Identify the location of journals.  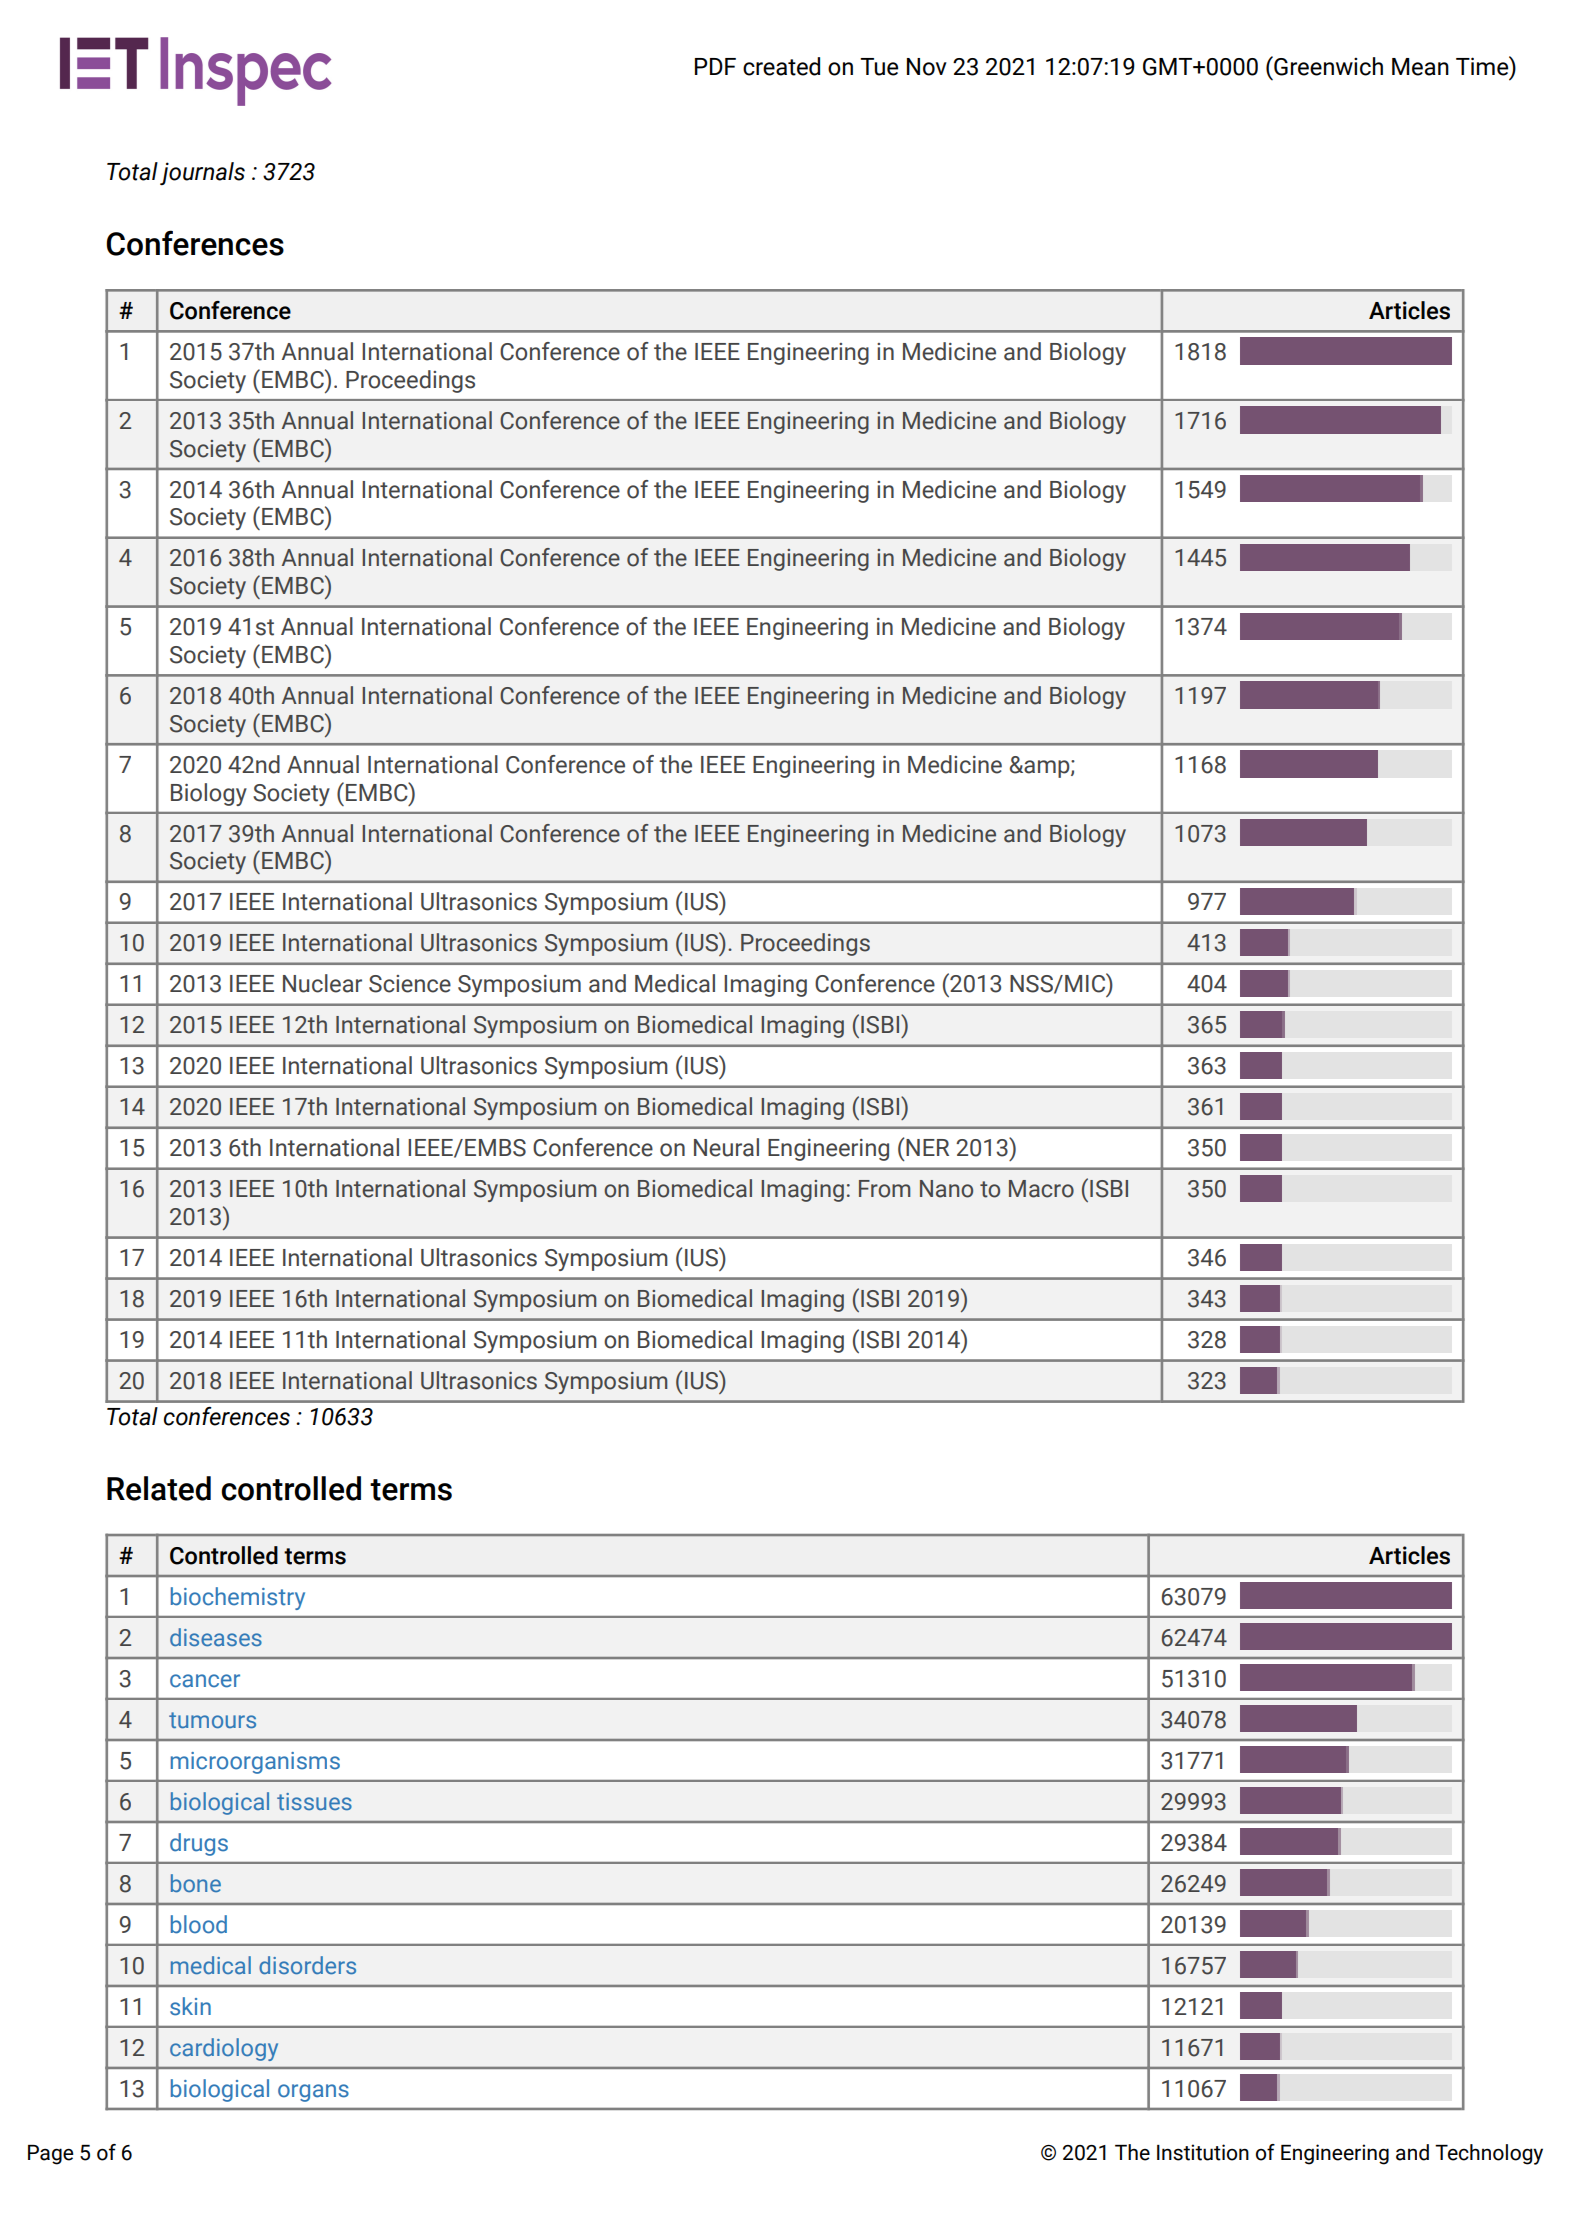
(202, 173).
